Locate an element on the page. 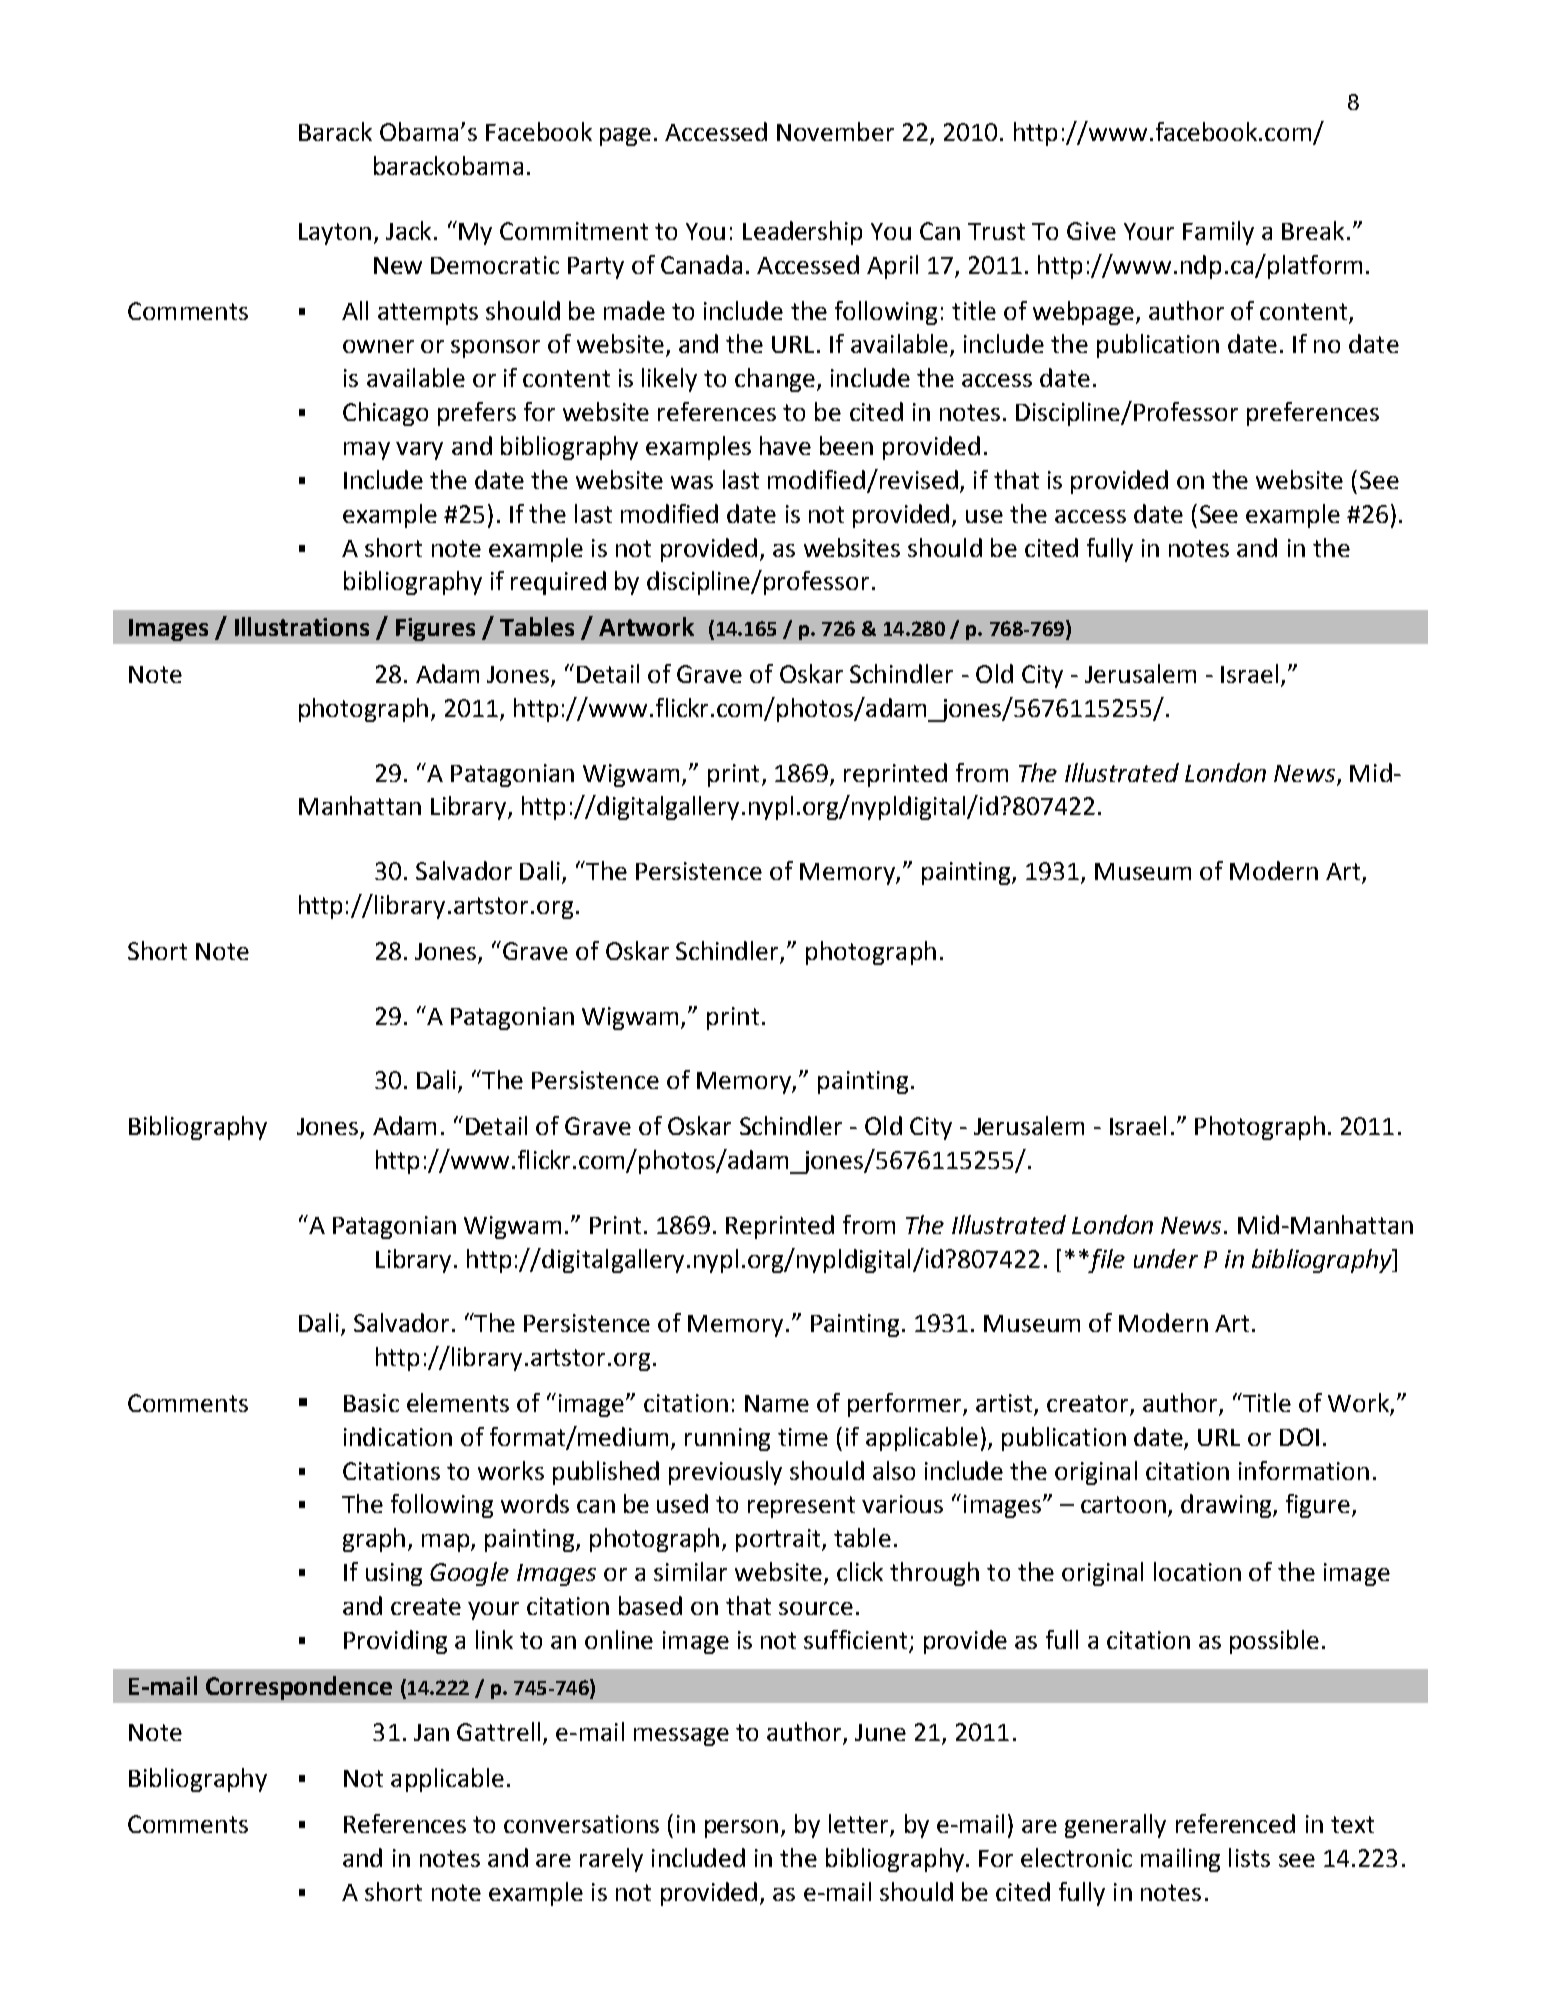 This document has height=1995, width=1541. letter is located at coordinates (860, 1825).
